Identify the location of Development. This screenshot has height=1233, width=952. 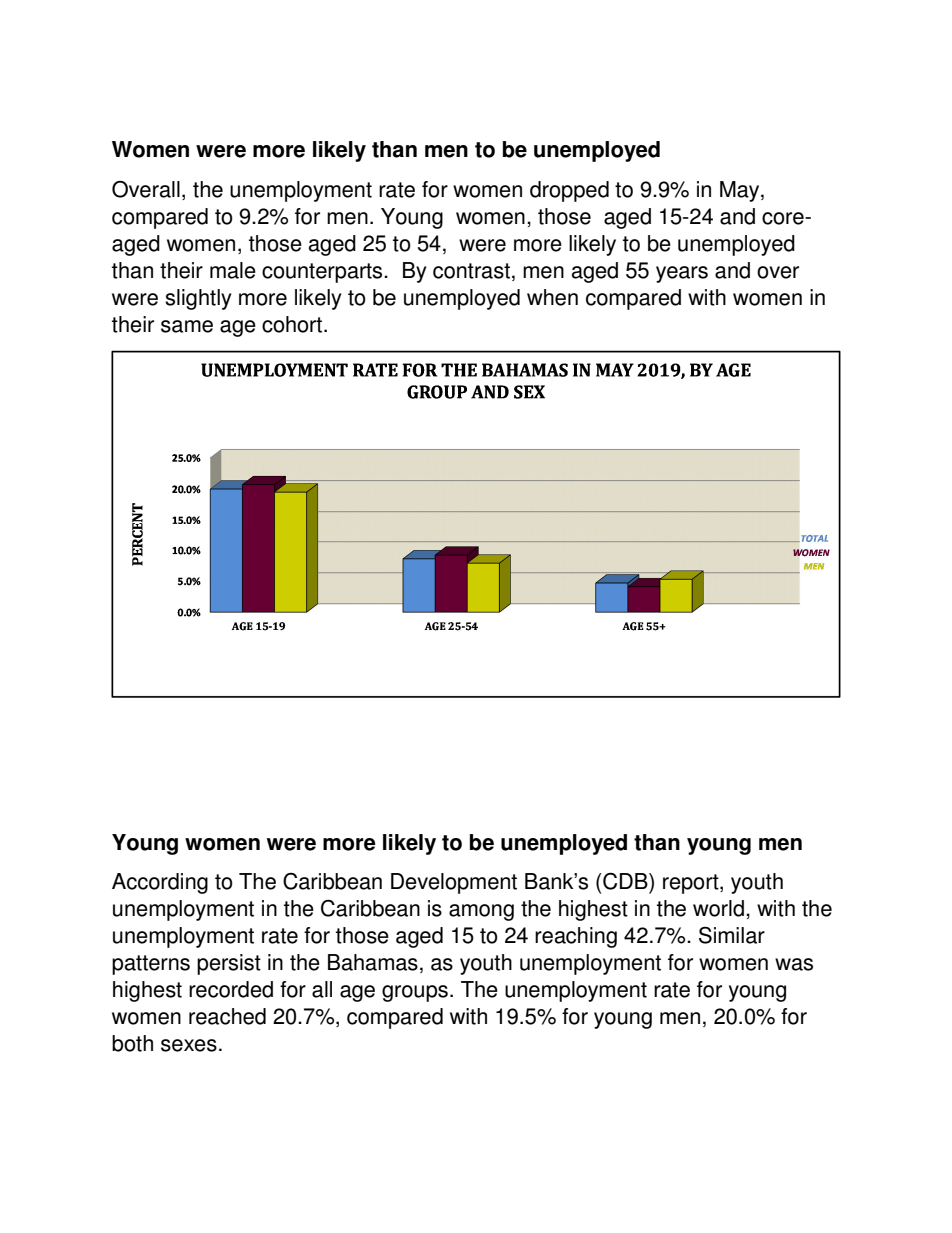
(454, 883).
